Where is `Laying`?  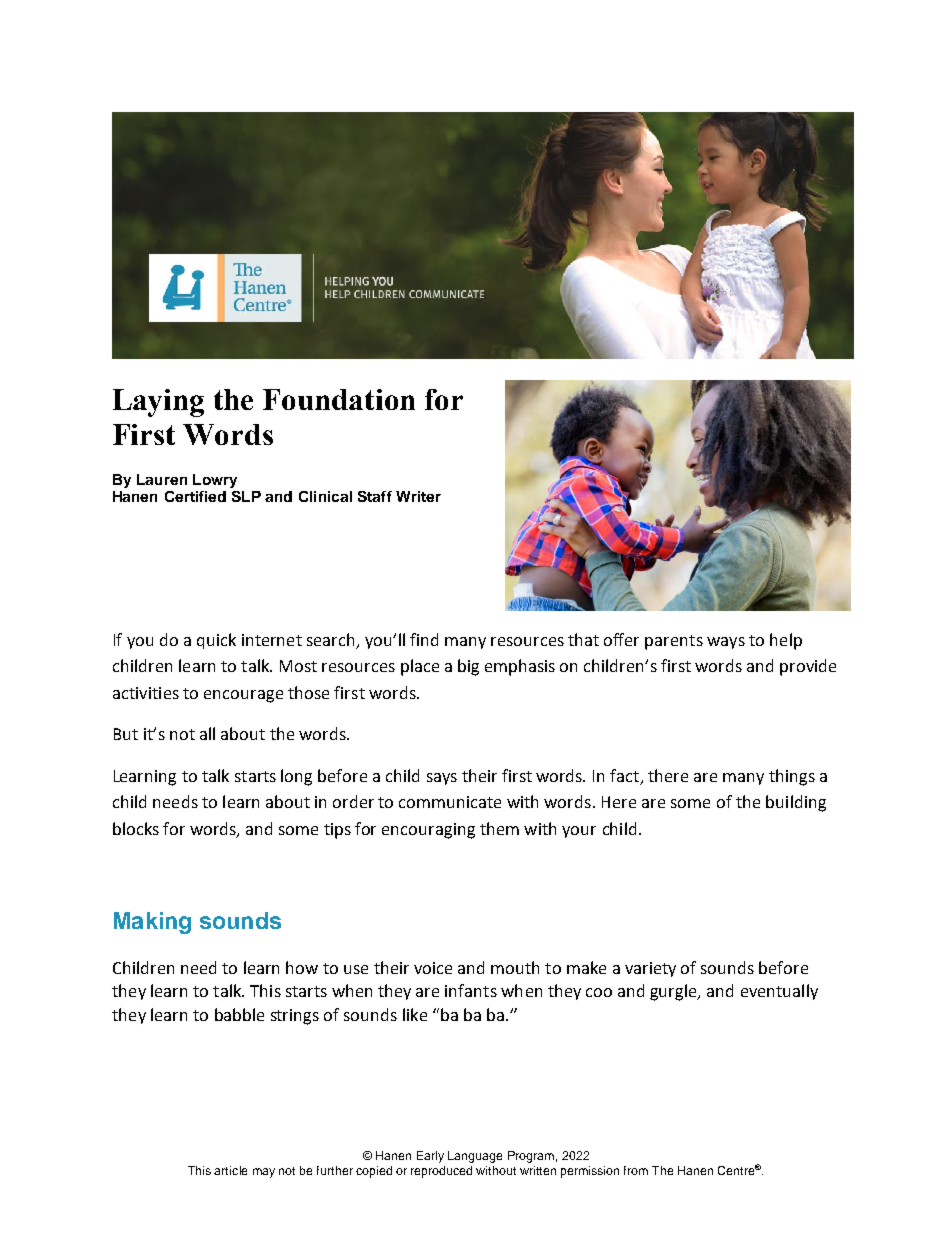
Laying is located at coordinates (158, 403).
